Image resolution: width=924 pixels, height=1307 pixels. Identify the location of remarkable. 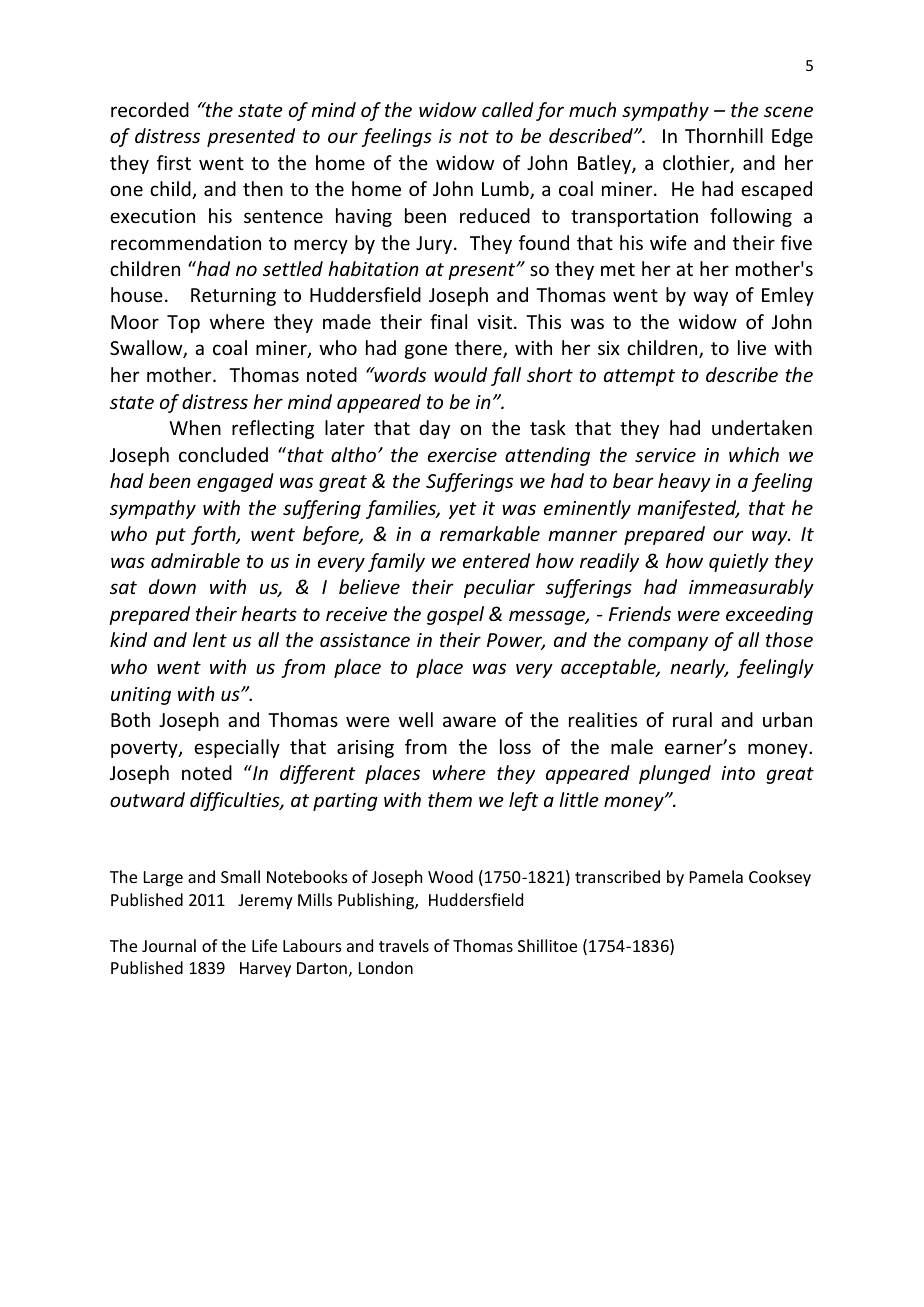
(490, 533).
